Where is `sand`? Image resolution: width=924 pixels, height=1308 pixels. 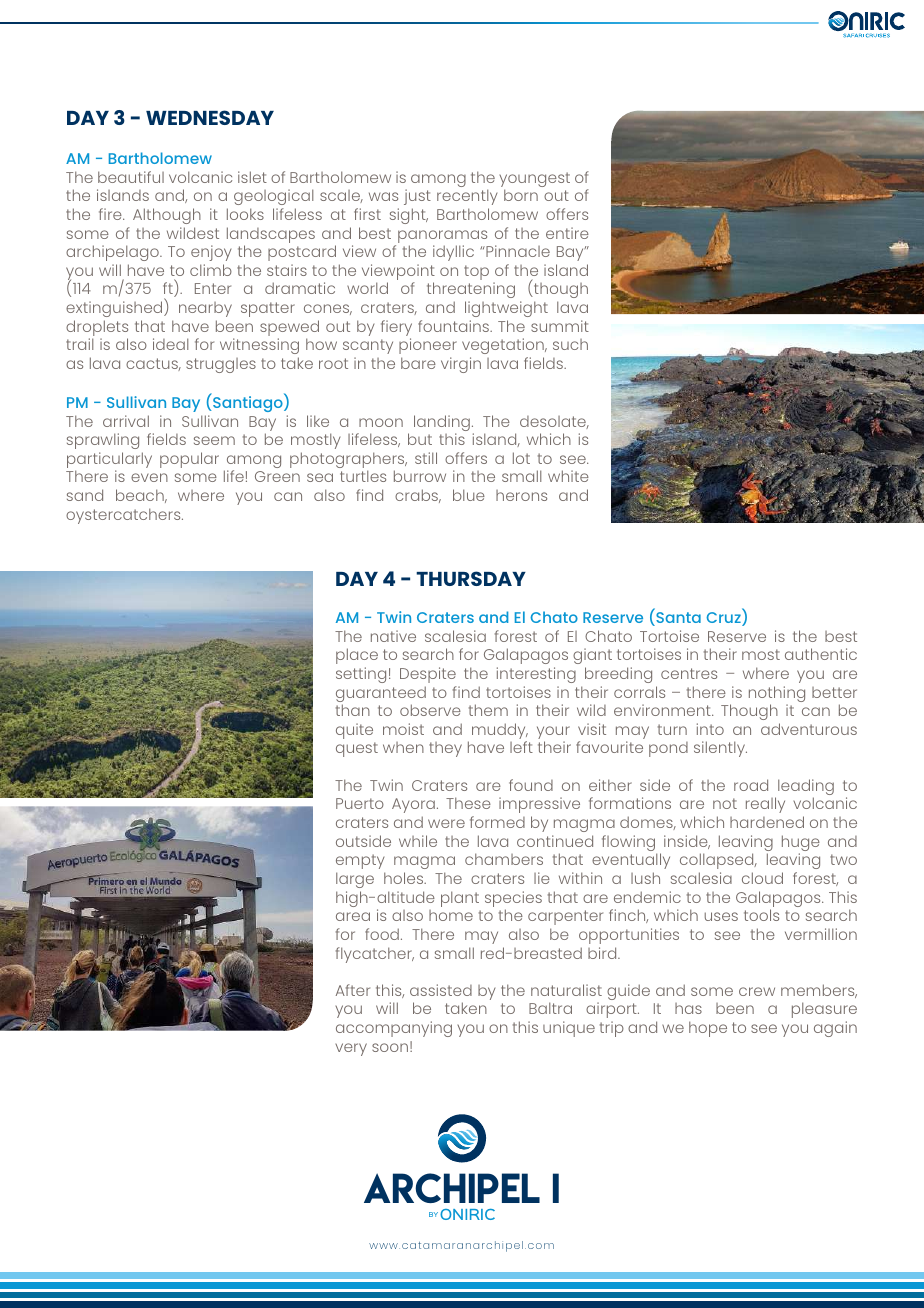
sand is located at coordinates (85, 495).
